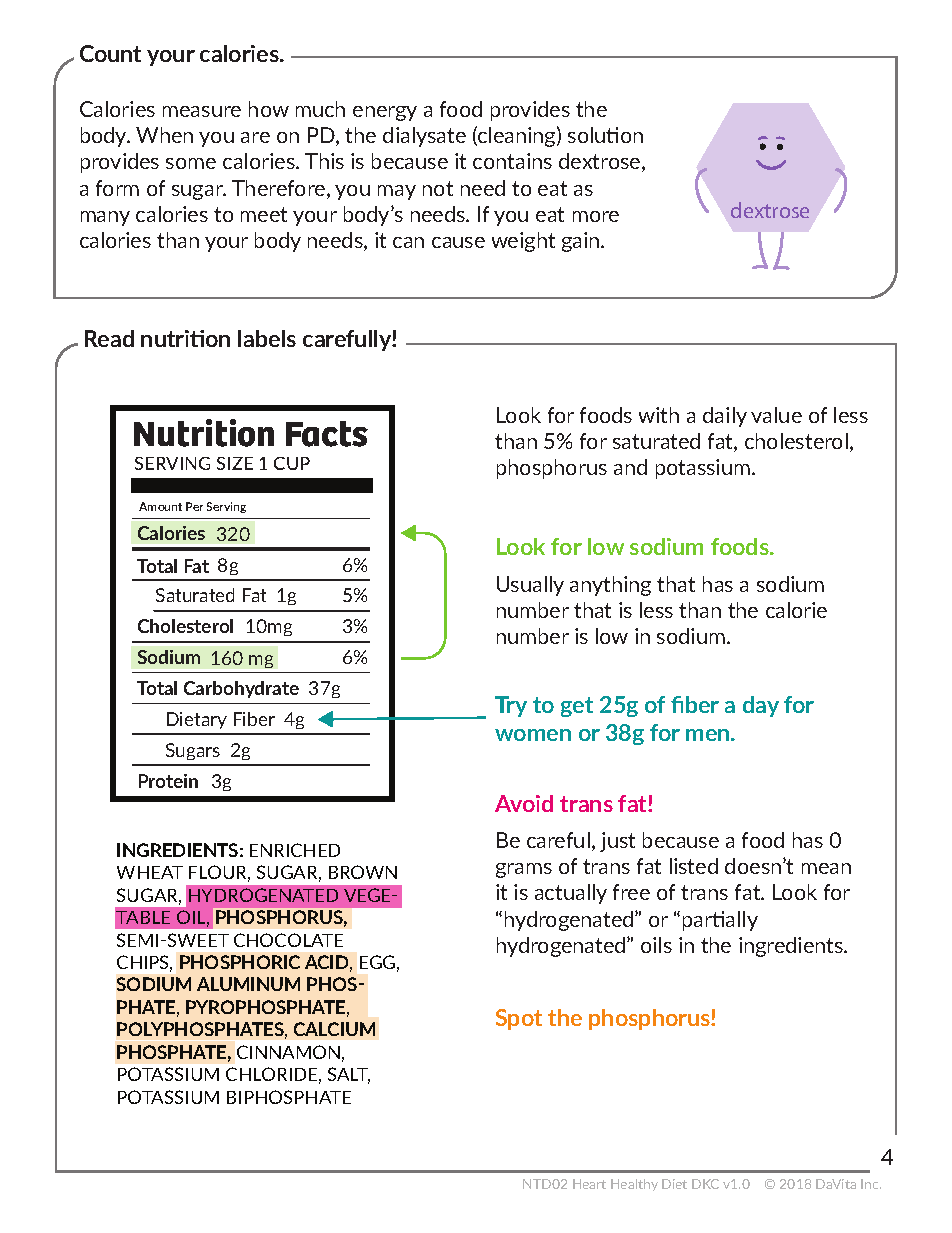 This page has height=1233, width=952. What do you see at coordinates (349, 1075) in the page?
I see `SALT` at bounding box center [349, 1075].
